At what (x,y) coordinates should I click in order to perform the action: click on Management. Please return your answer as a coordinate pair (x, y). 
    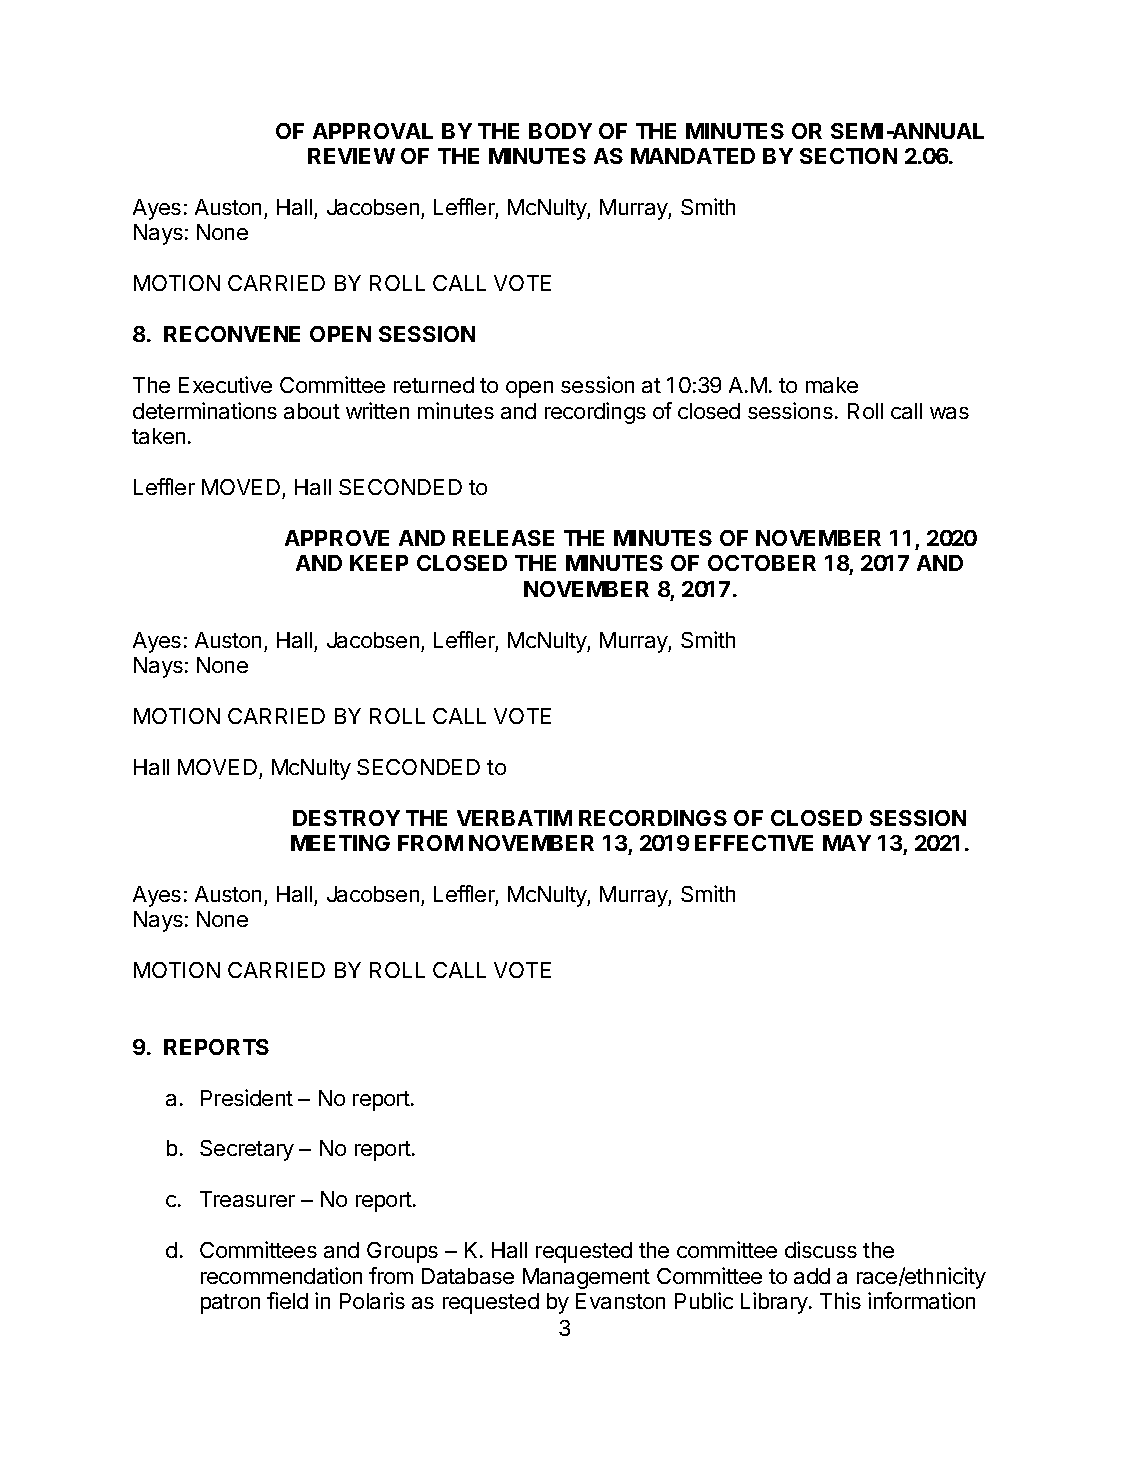
    Looking at the image, I should click on (586, 1278).
